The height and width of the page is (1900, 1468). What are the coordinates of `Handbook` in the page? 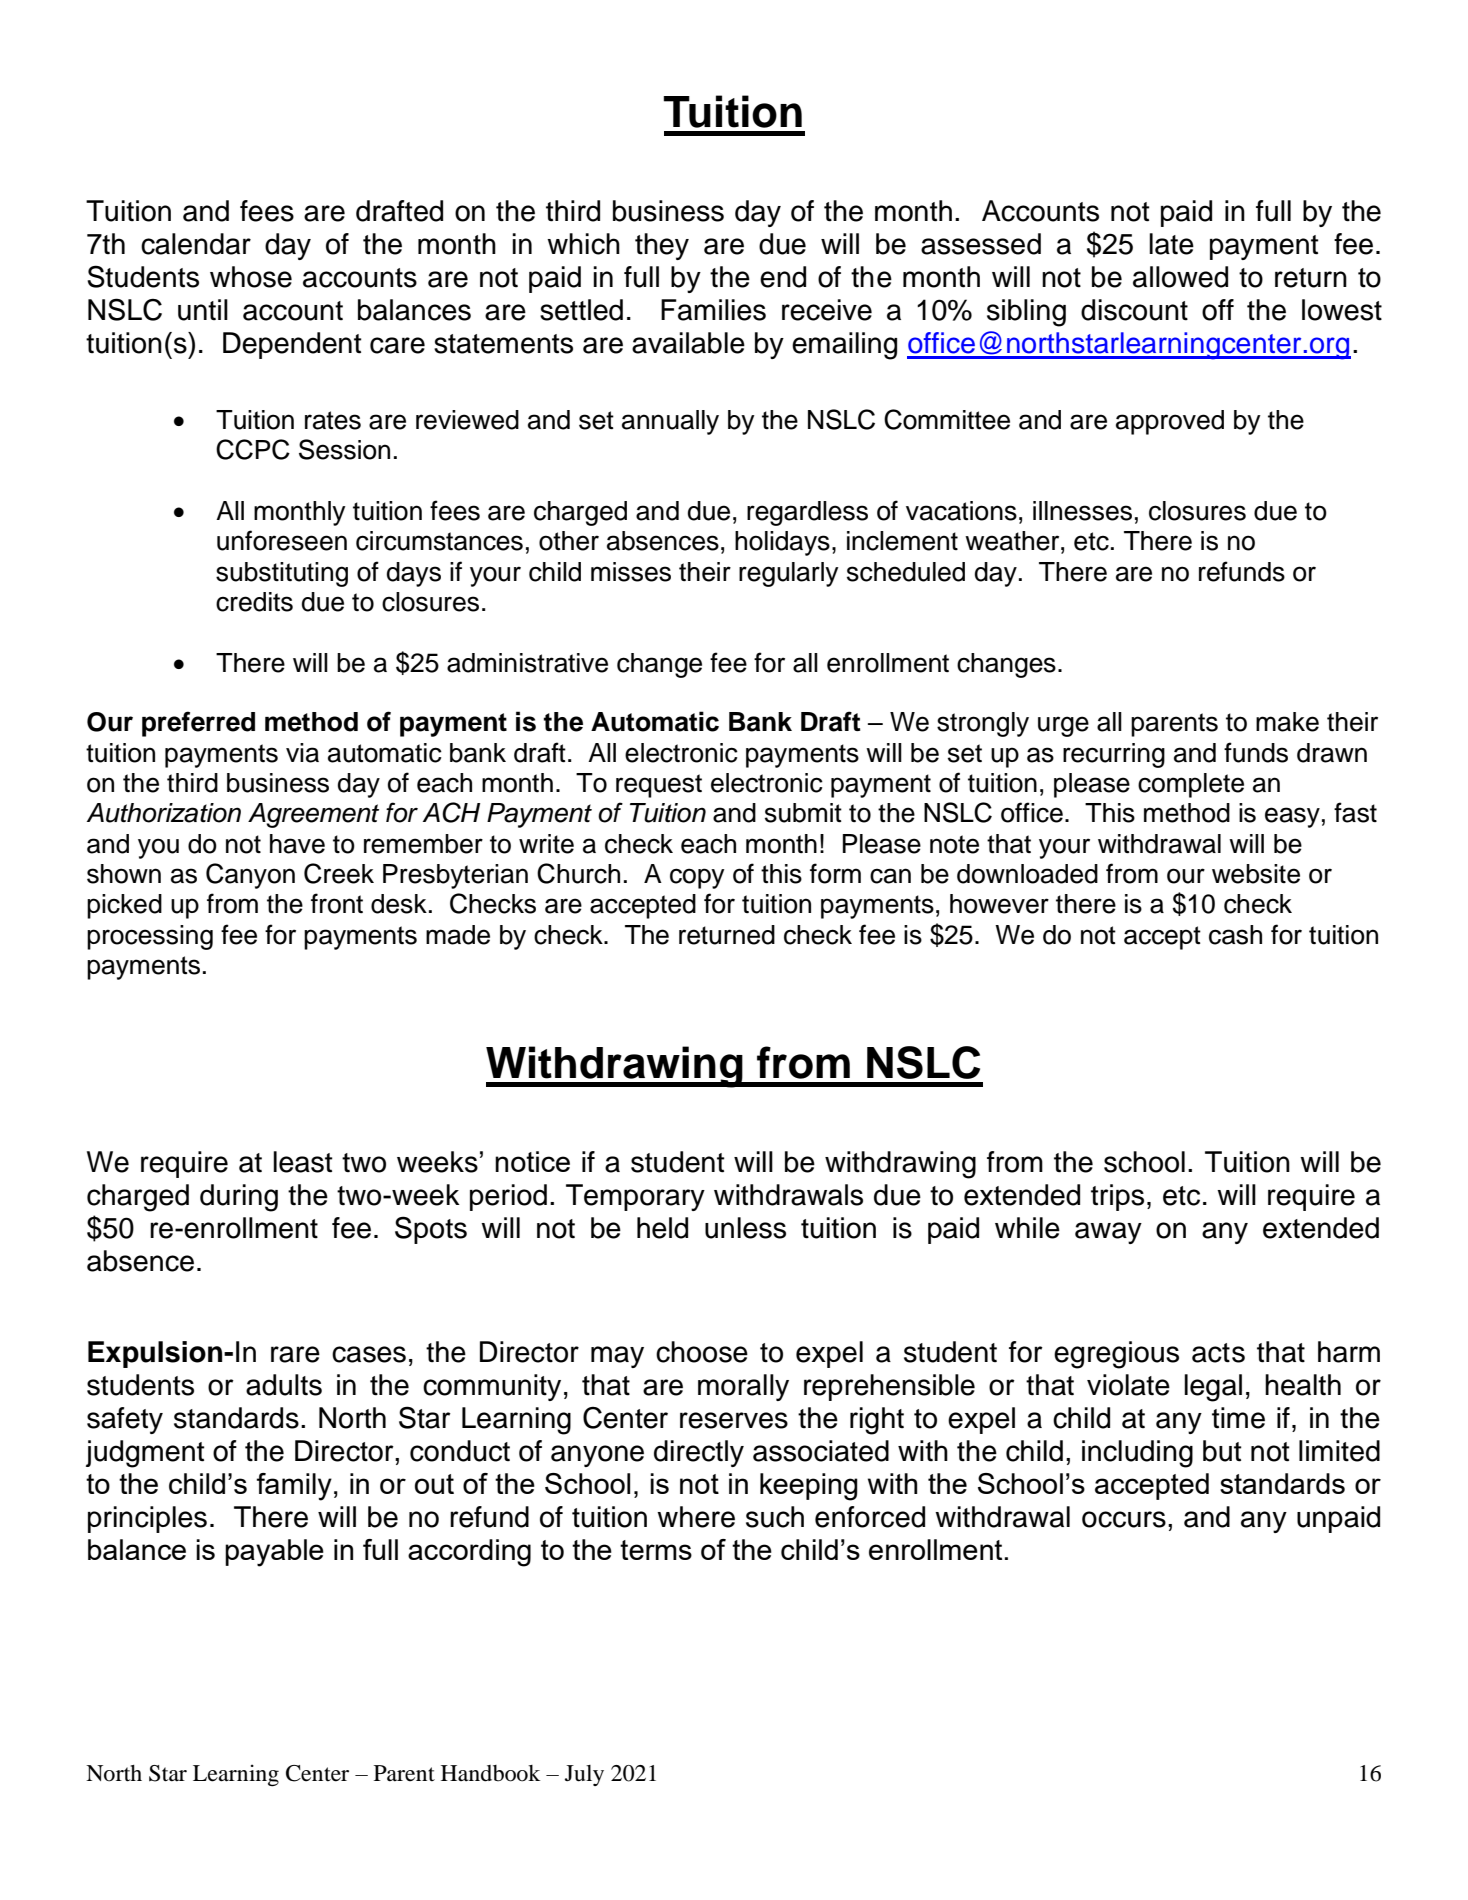 It's located at (490, 1773).
